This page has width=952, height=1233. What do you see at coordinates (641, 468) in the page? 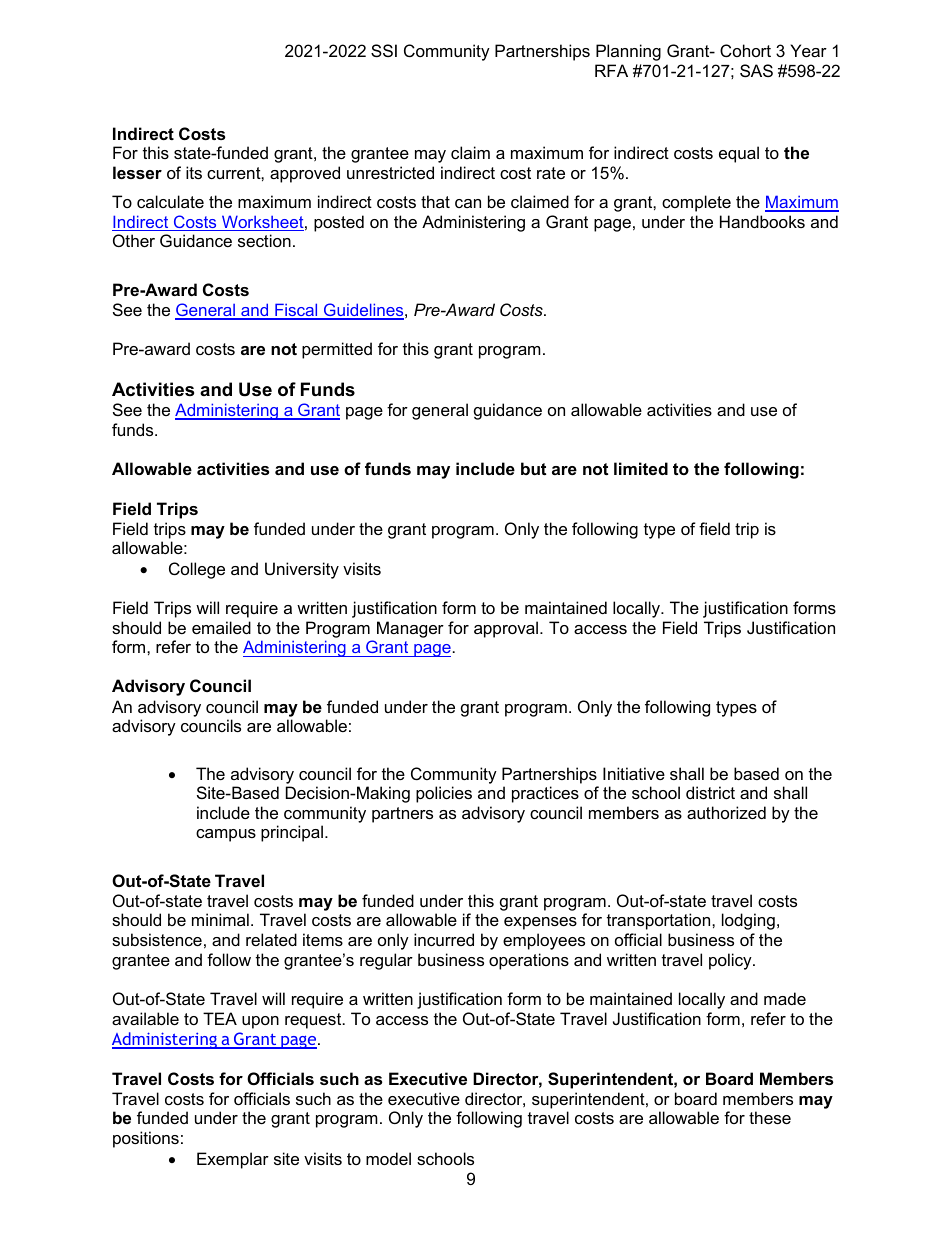
I see `limited` at bounding box center [641, 468].
